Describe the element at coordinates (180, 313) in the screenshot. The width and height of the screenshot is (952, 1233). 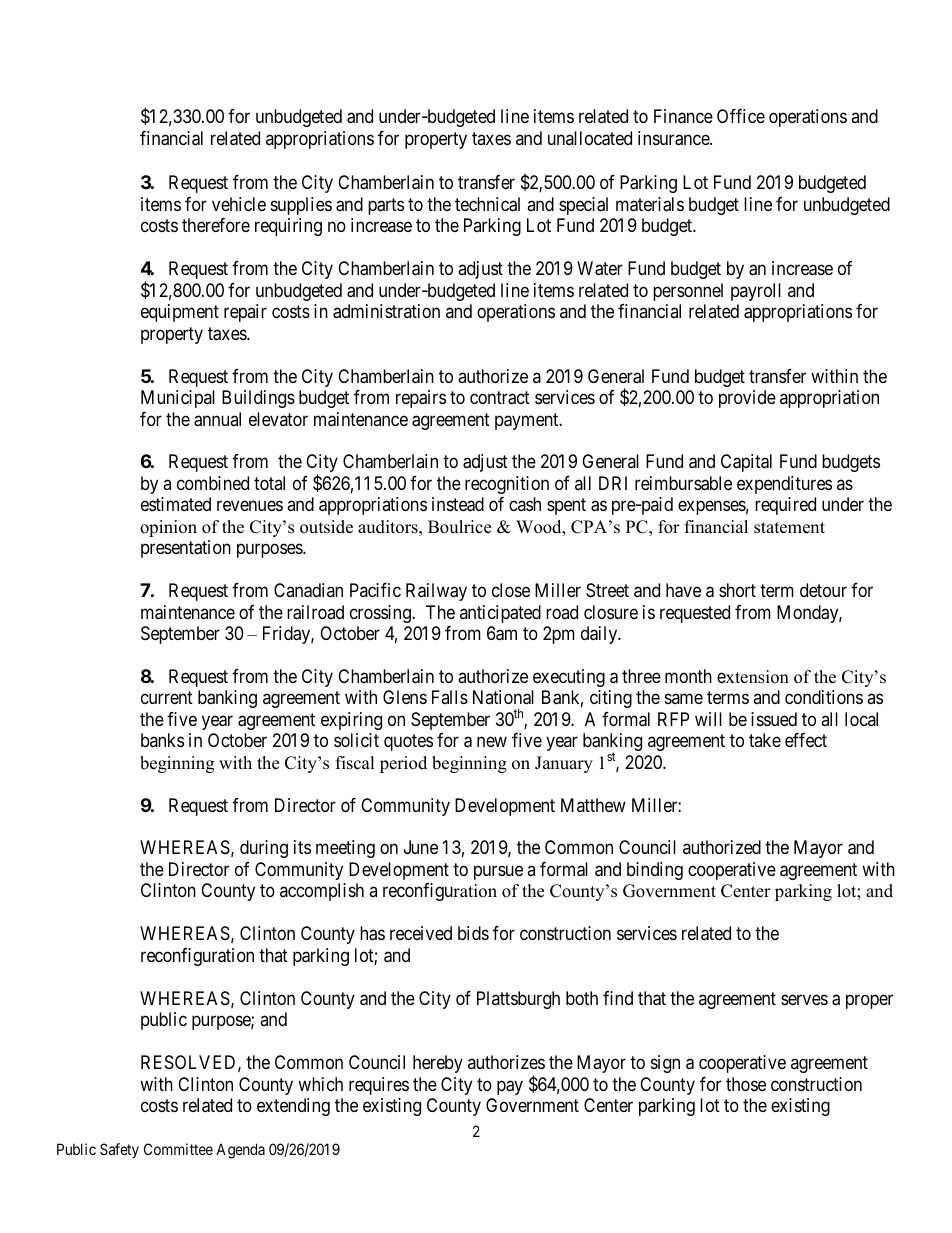
I see `equipment` at that location.
